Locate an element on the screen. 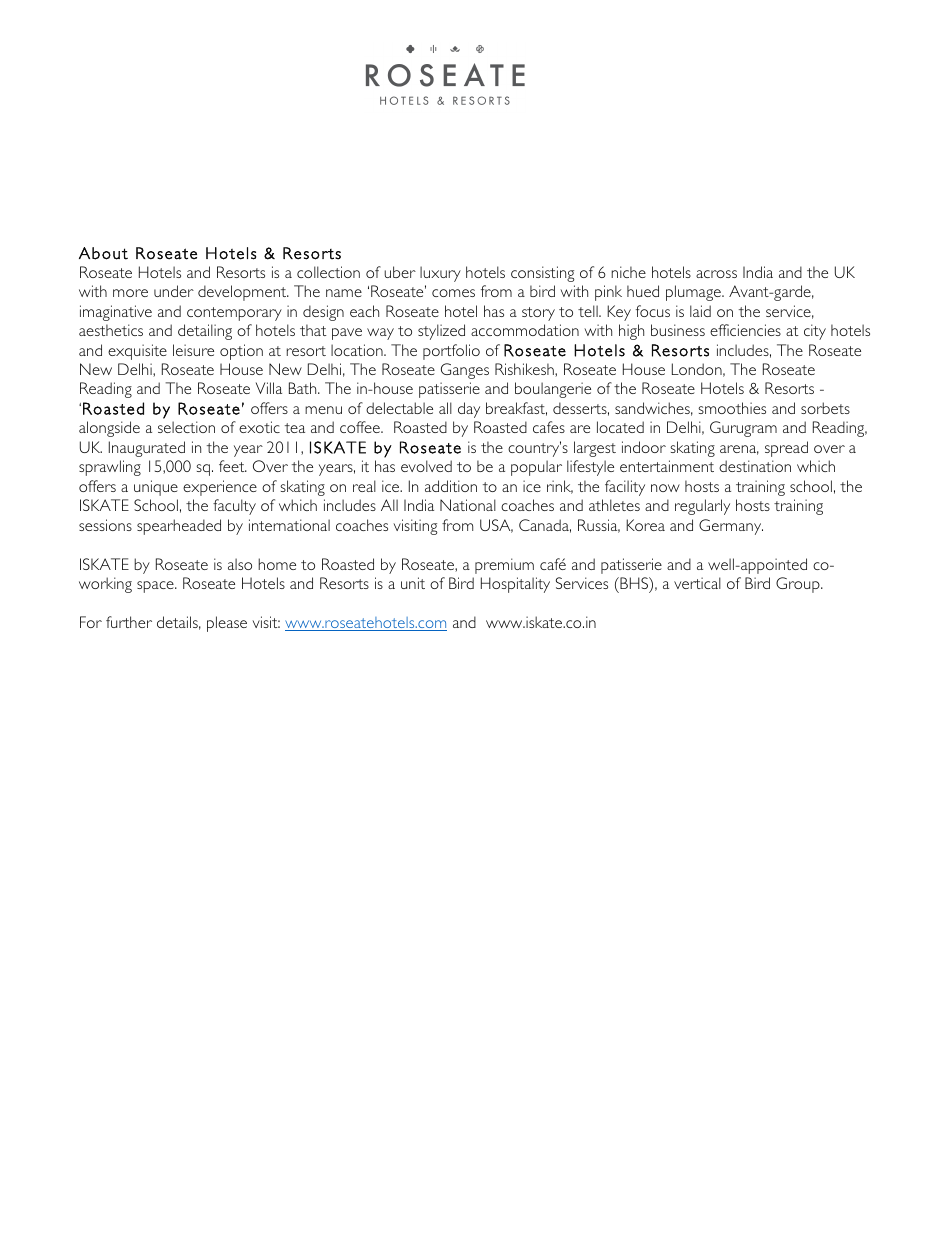 The width and height of the screenshot is (952, 1233). addition is located at coordinates (451, 486).
